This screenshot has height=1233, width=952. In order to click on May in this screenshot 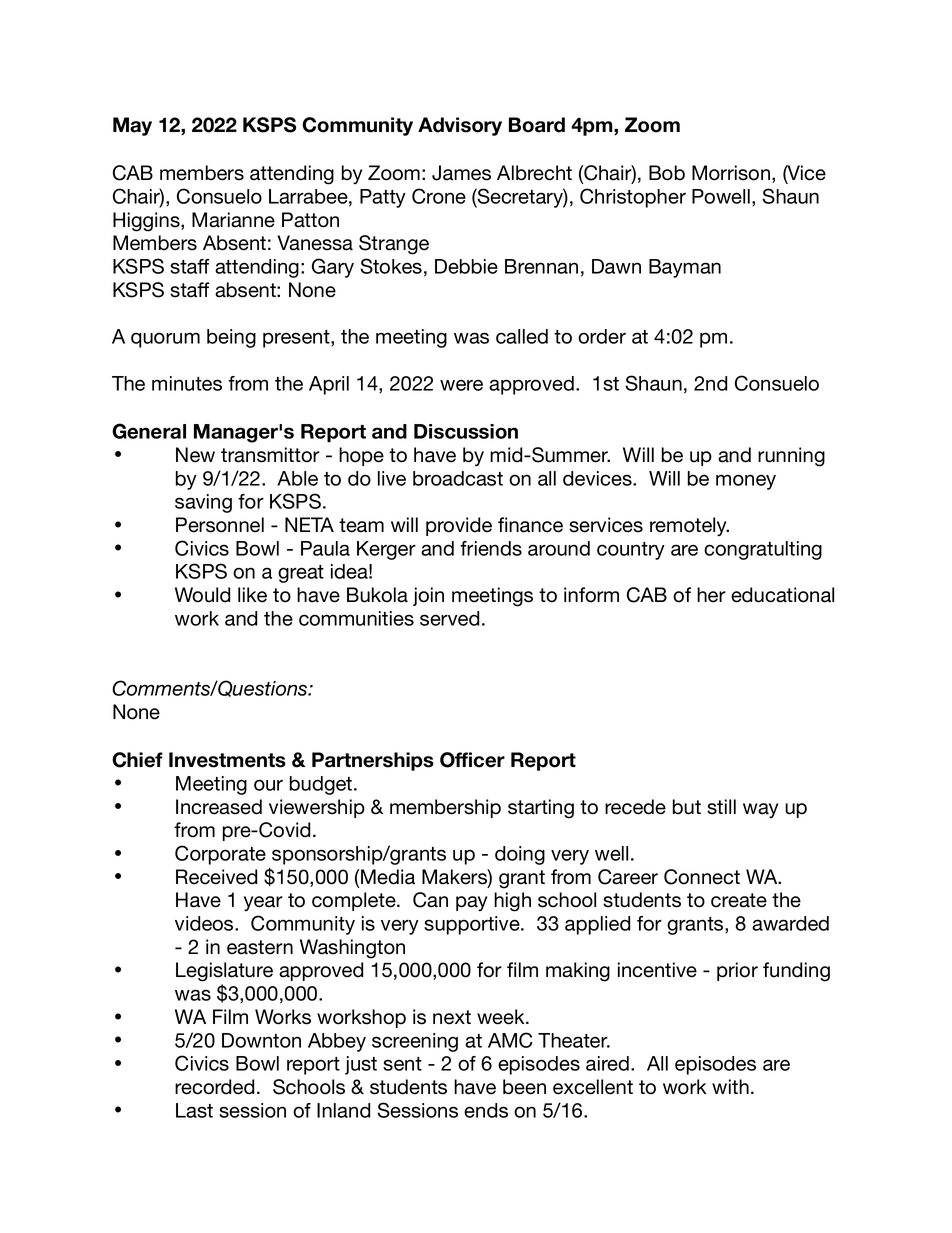, I will do `click(132, 126)`.
